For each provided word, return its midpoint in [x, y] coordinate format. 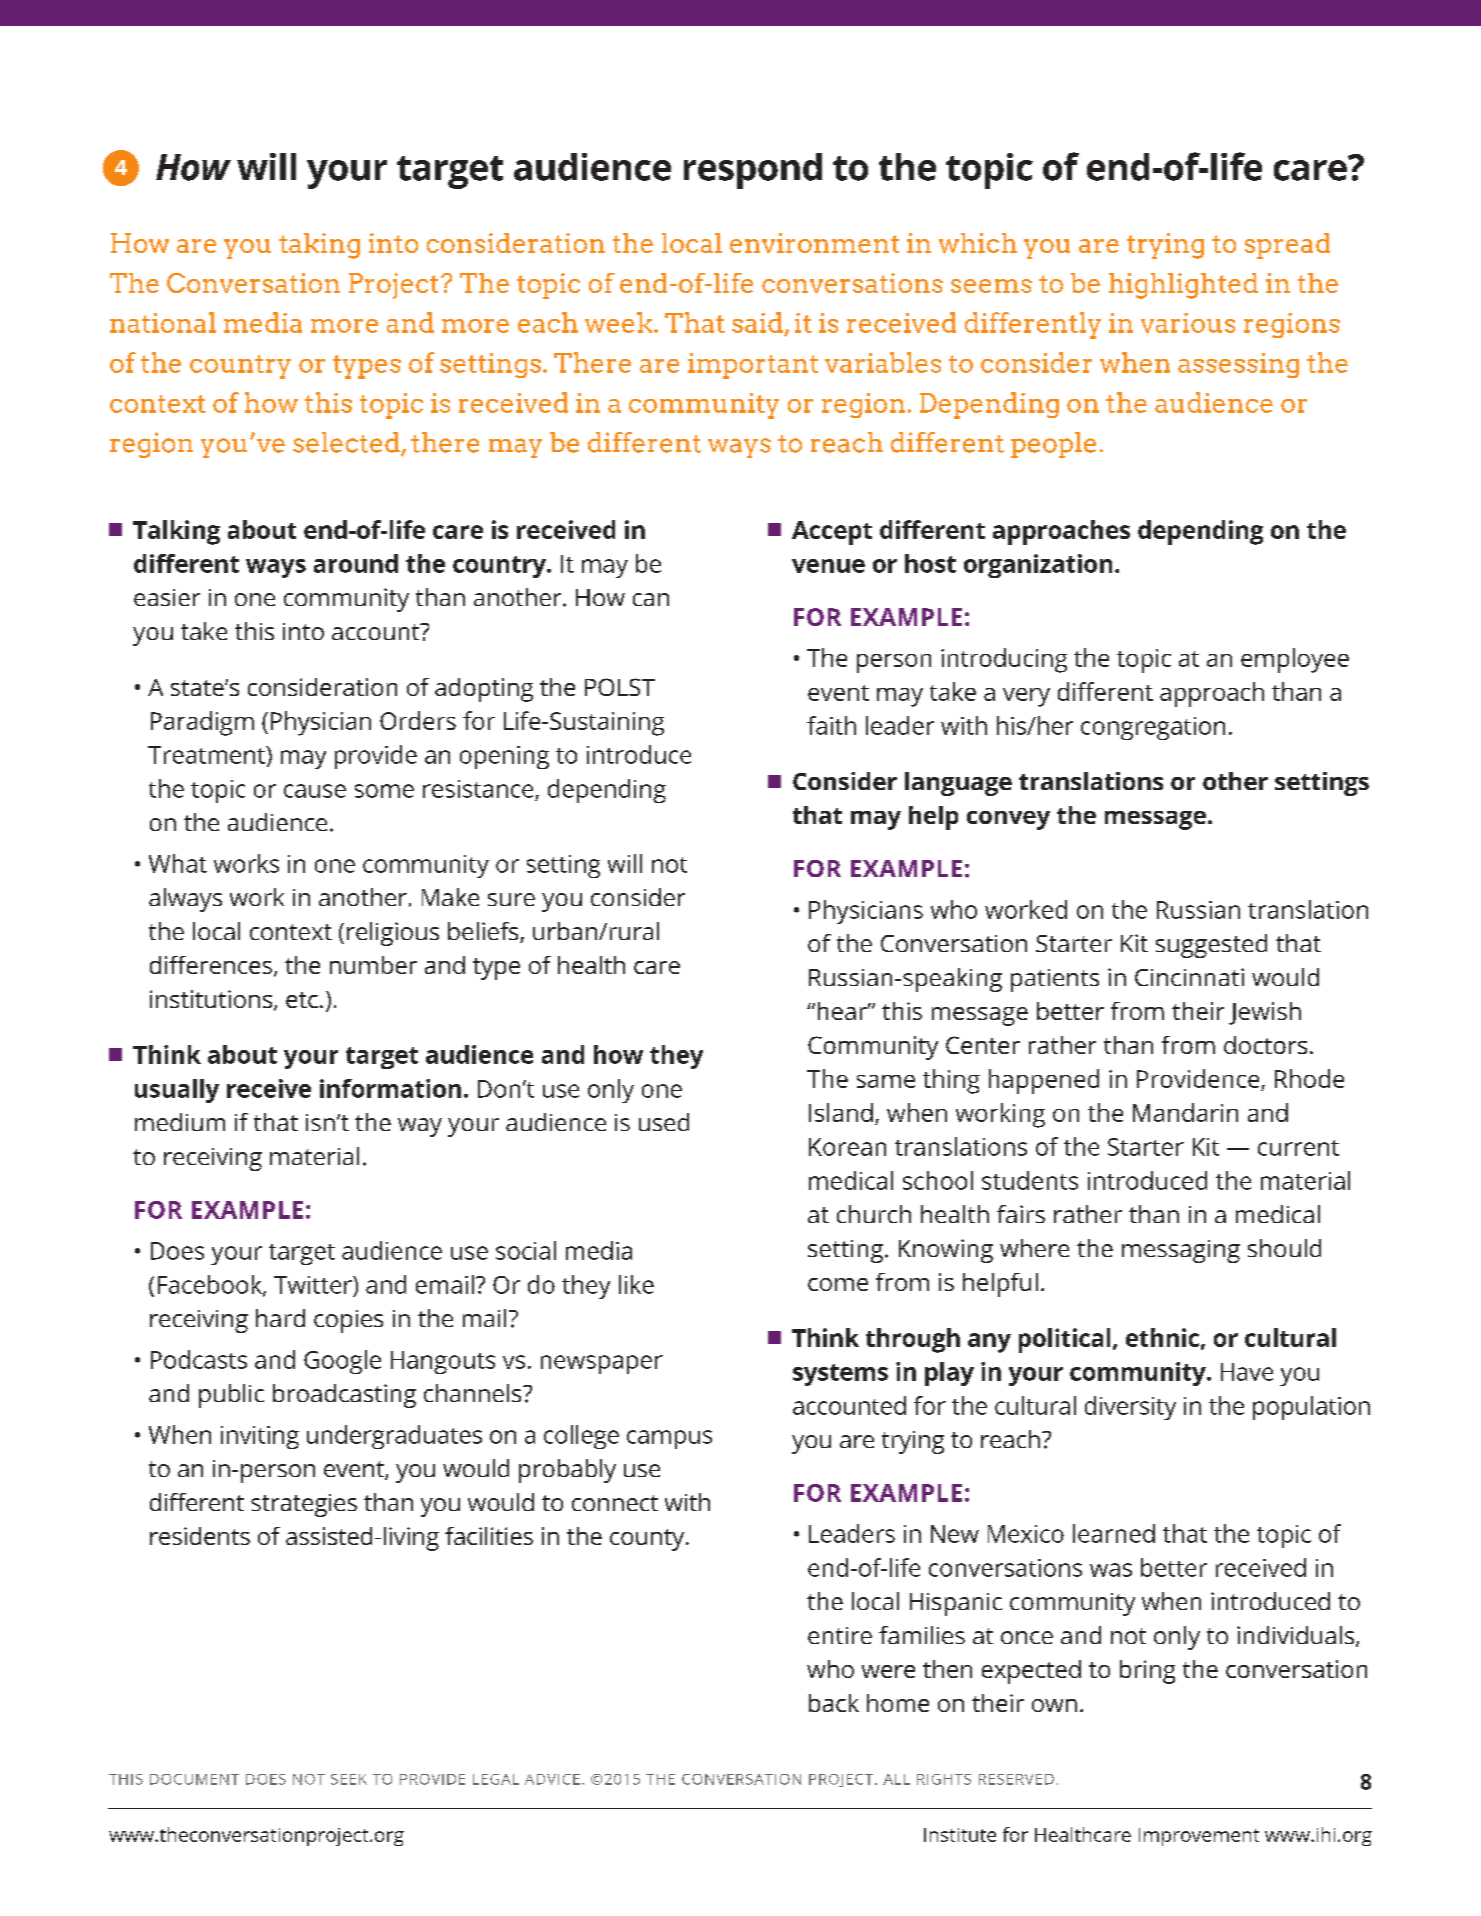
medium [180, 1122]
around [356, 563]
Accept [832, 533]
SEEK [349, 1779]
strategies [304, 1505]
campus [669, 1439]
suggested [1211, 946]
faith [831, 725]
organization [1038, 566]
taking [319, 246]
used [664, 1122]
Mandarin [1185, 1112]
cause [315, 791]
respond [753, 171]
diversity [1130, 1408]
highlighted [1183, 286]
